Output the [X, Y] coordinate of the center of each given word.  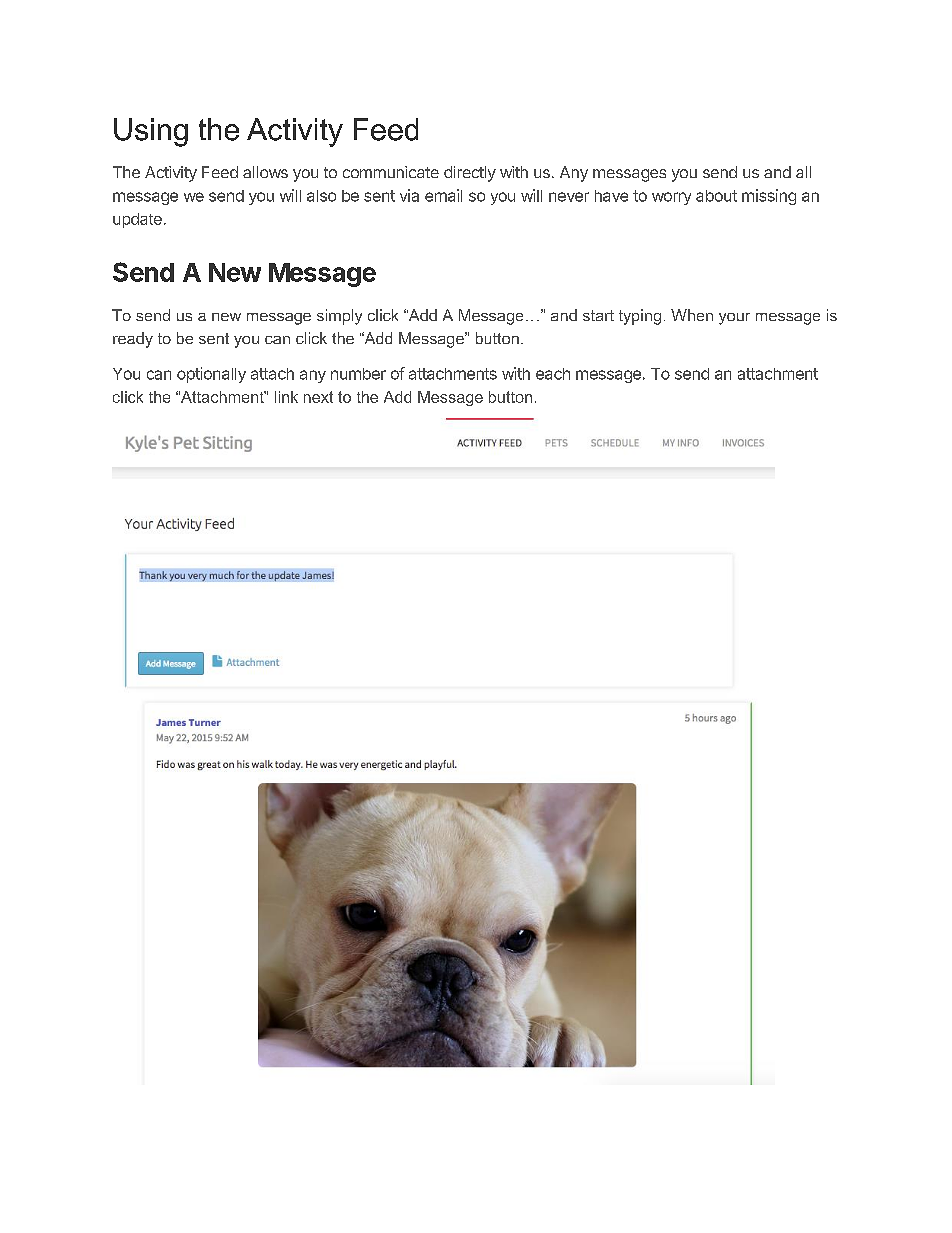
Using [151, 132]
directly [470, 174]
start [598, 315]
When [692, 315]
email [443, 195]
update [137, 220]
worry [671, 198]
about [716, 196]
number [358, 374]
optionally [211, 375]
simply [339, 317]
